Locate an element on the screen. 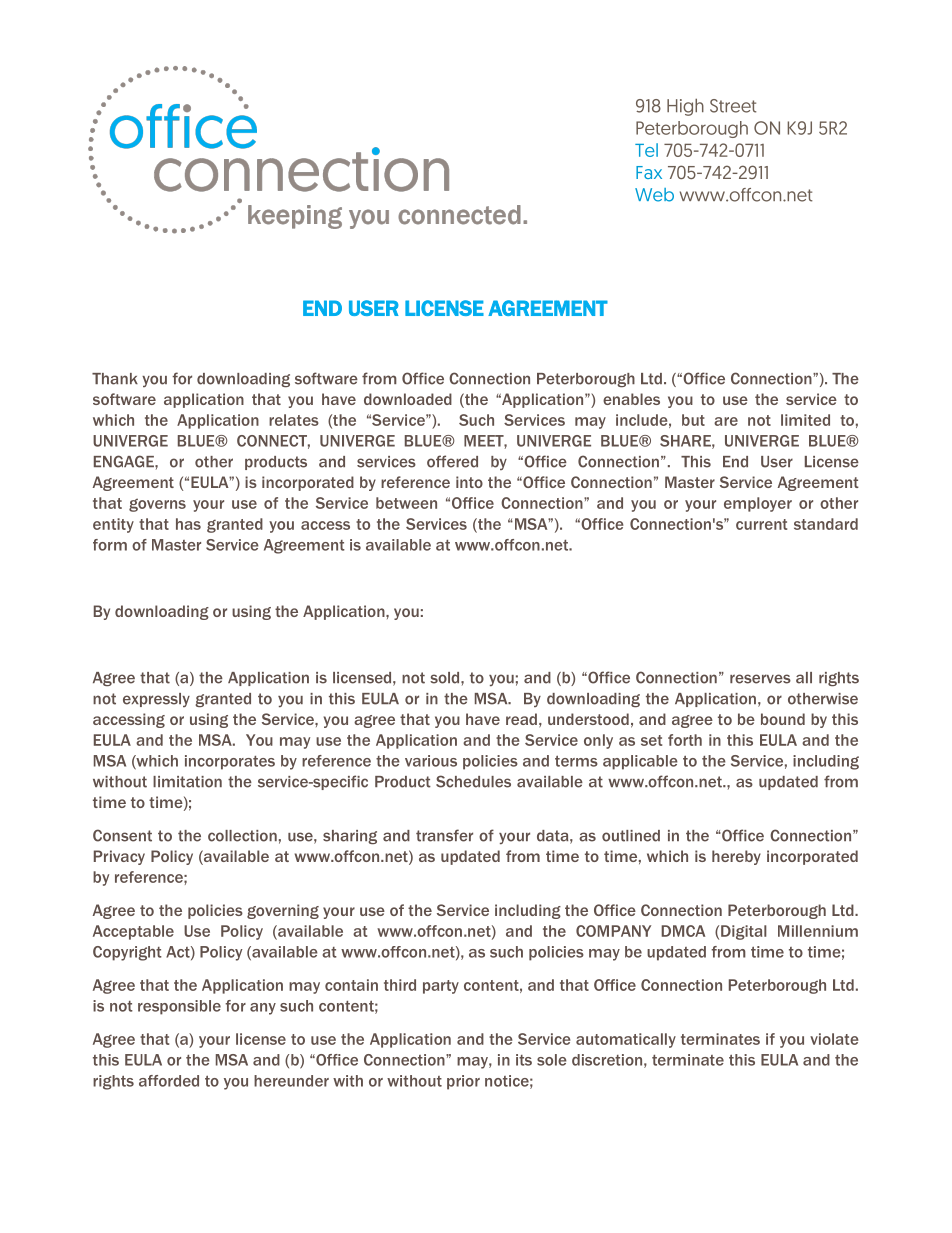 The image size is (952, 1233). has is located at coordinates (188, 524).
